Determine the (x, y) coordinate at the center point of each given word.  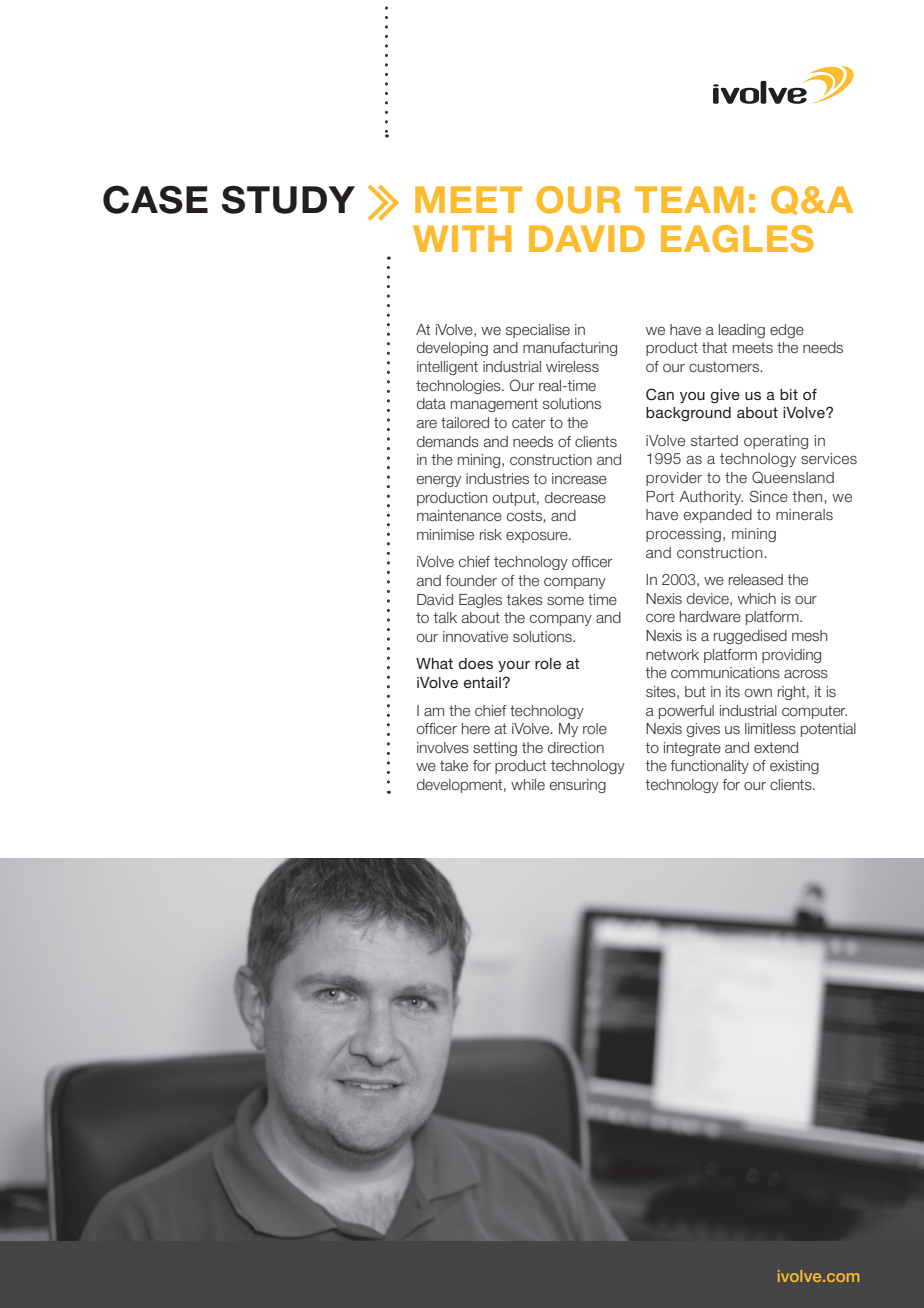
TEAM (689, 199)
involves (443, 747)
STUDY (288, 199)
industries (497, 478)
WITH (462, 238)
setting (495, 749)
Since (769, 496)
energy (439, 481)
